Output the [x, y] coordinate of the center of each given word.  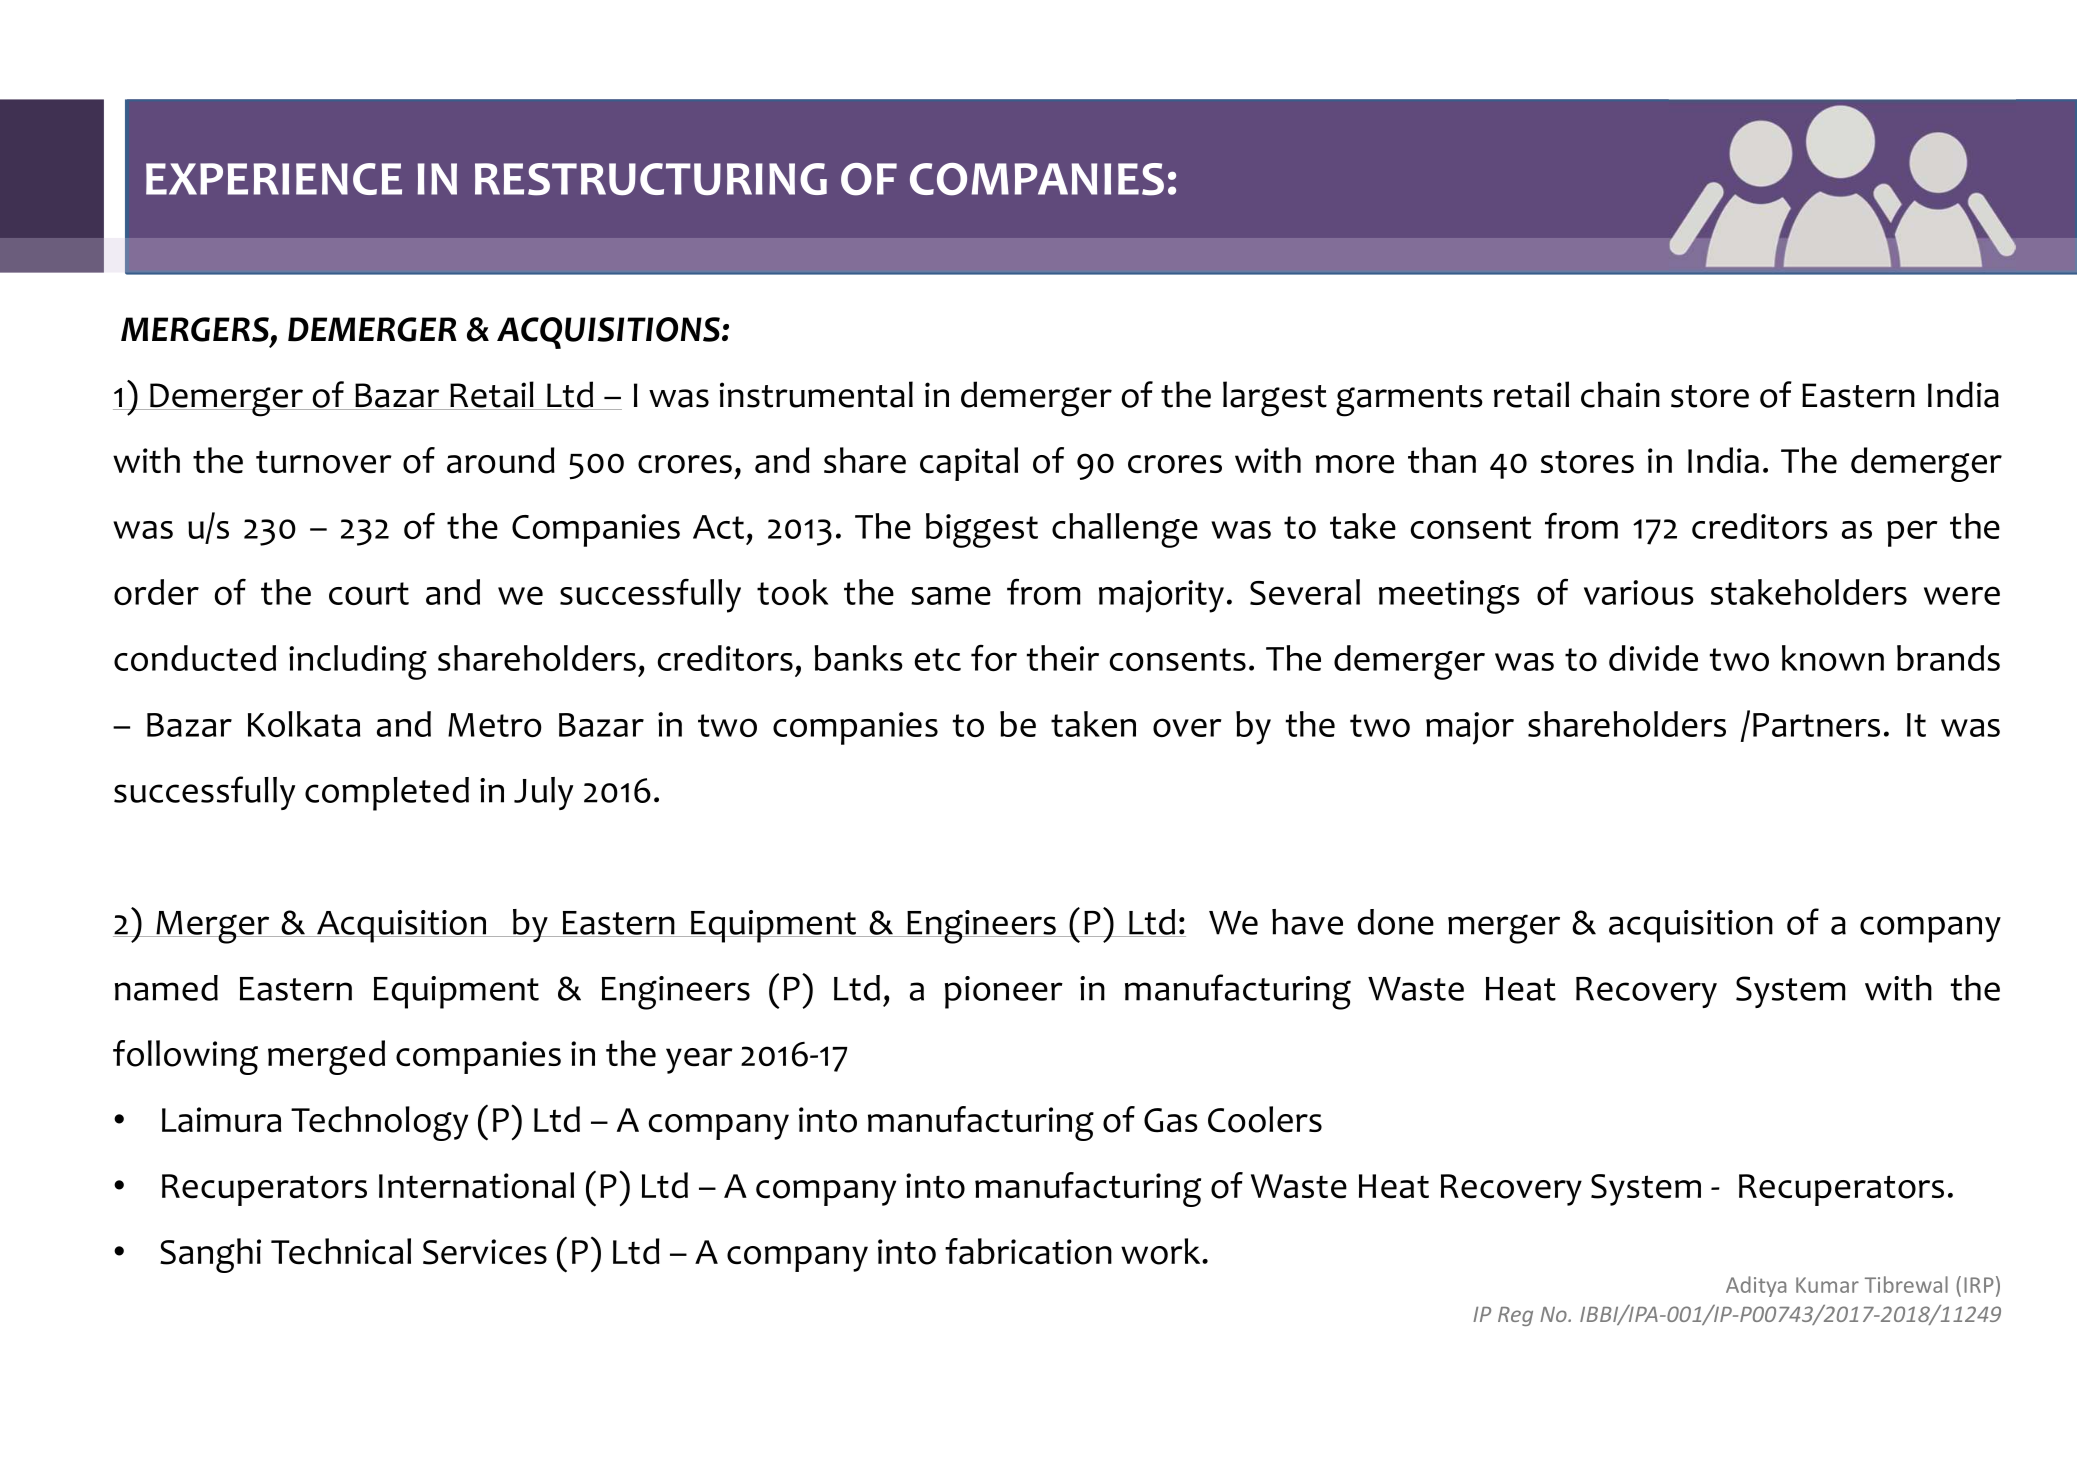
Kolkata [304, 724]
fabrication [1028, 1251]
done [1395, 922]
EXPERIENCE [274, 179]
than [1442, 460]
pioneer [1004, 992]
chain [1620, 394]
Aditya [1756, 1286]
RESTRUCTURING [651, 179]
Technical [341, 1251]
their [1063, 658]
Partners [1816, 725]
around [501, 460]
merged [326, 1057]
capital [969, 464]
